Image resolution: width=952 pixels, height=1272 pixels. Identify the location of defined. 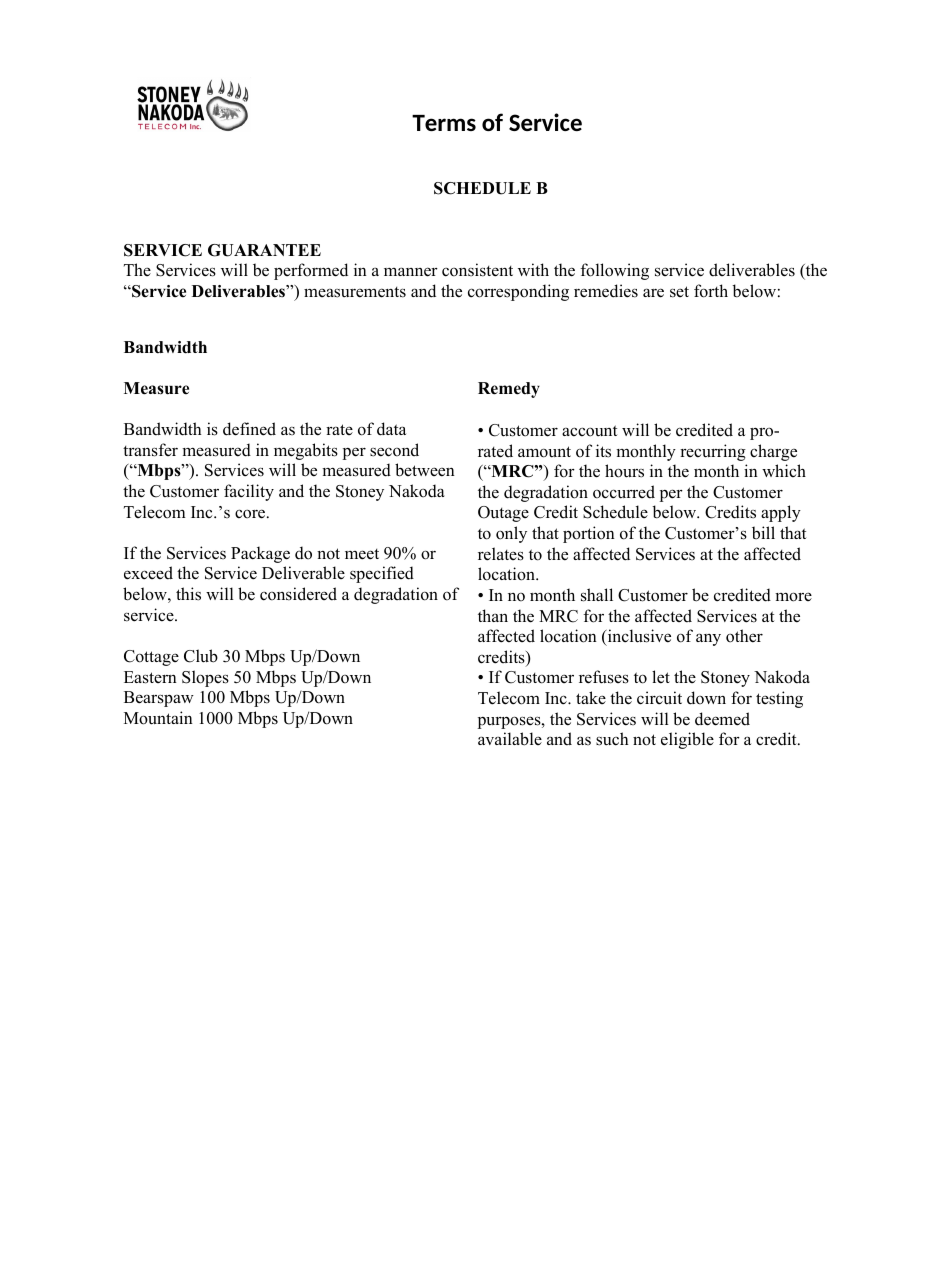
(249, 429).
